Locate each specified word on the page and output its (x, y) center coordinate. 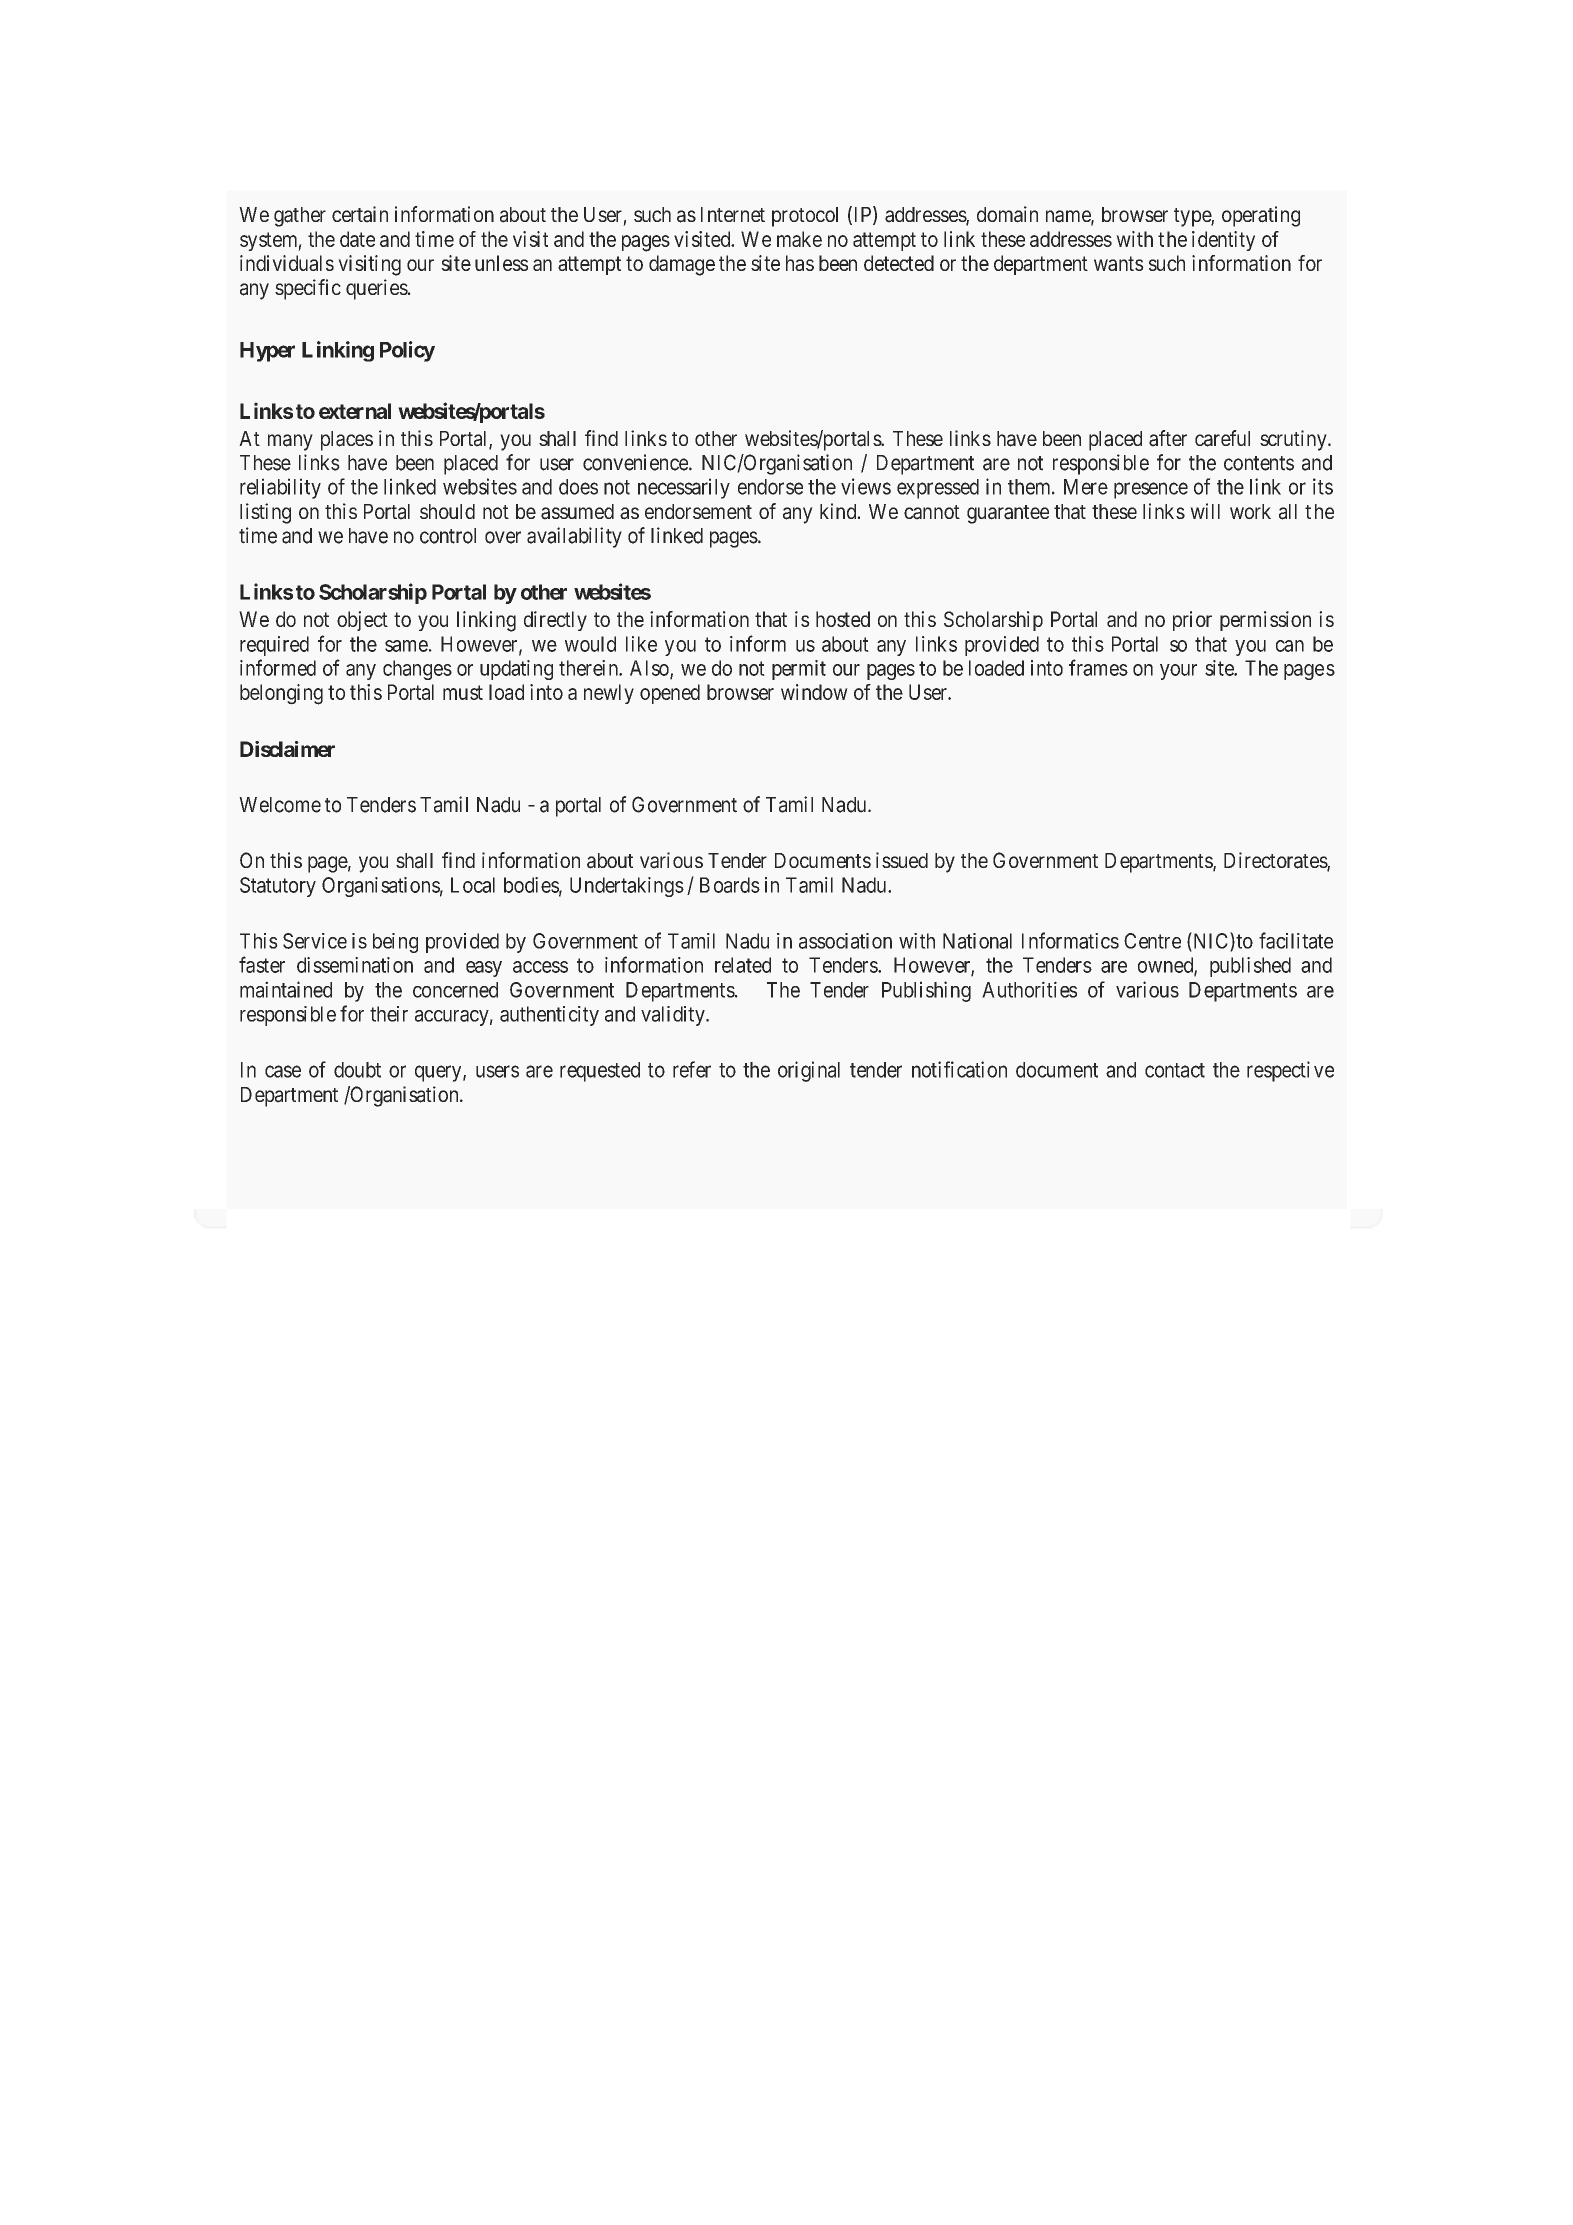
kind (839, 511)
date (357, 239)
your (1178, 672)
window (814, 692)
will (1205, 511)
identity (1223, 241)
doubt (357, 1070)
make (799, 239)
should (447, 511)
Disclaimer (287, 749)
